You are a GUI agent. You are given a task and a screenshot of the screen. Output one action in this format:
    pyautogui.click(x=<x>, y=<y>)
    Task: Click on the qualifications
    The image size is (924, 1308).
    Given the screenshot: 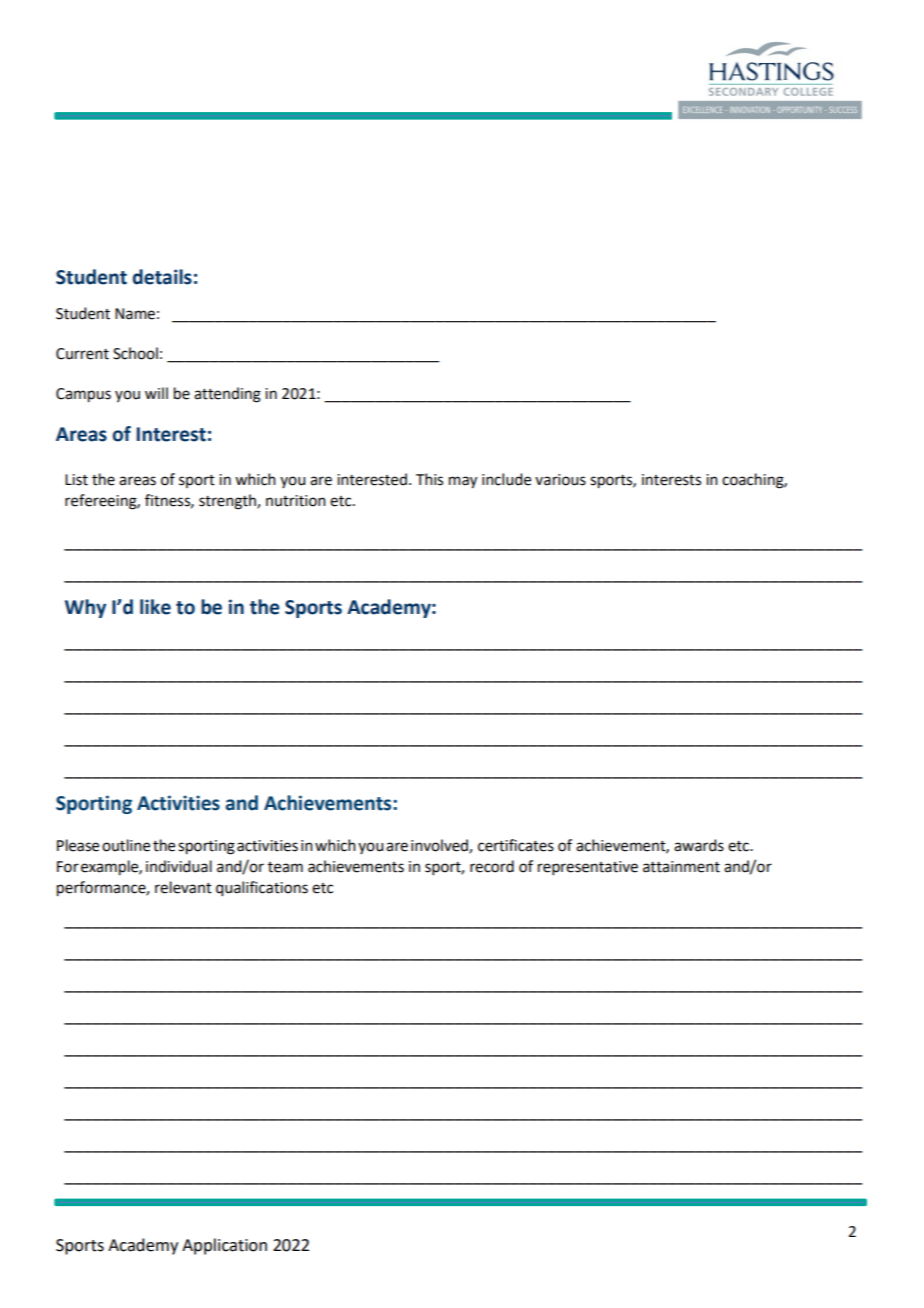 What is the action you would take?
    pyautogui.click(x=262, y=889)
